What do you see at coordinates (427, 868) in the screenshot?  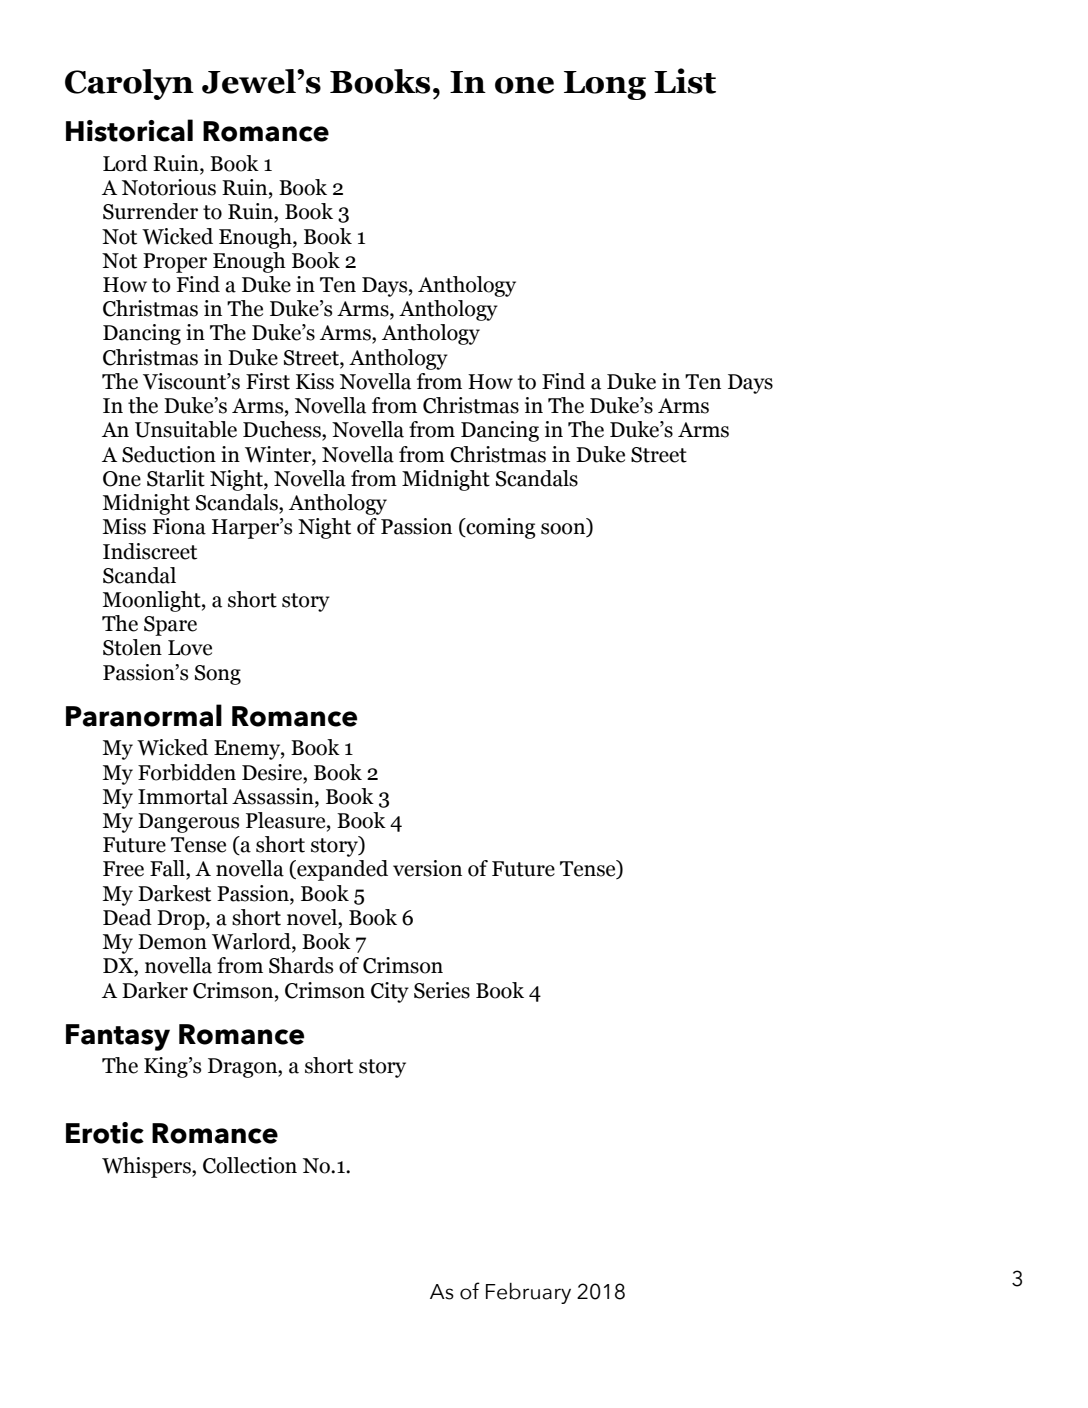 I see `version` at bounding box center [427, 868].
